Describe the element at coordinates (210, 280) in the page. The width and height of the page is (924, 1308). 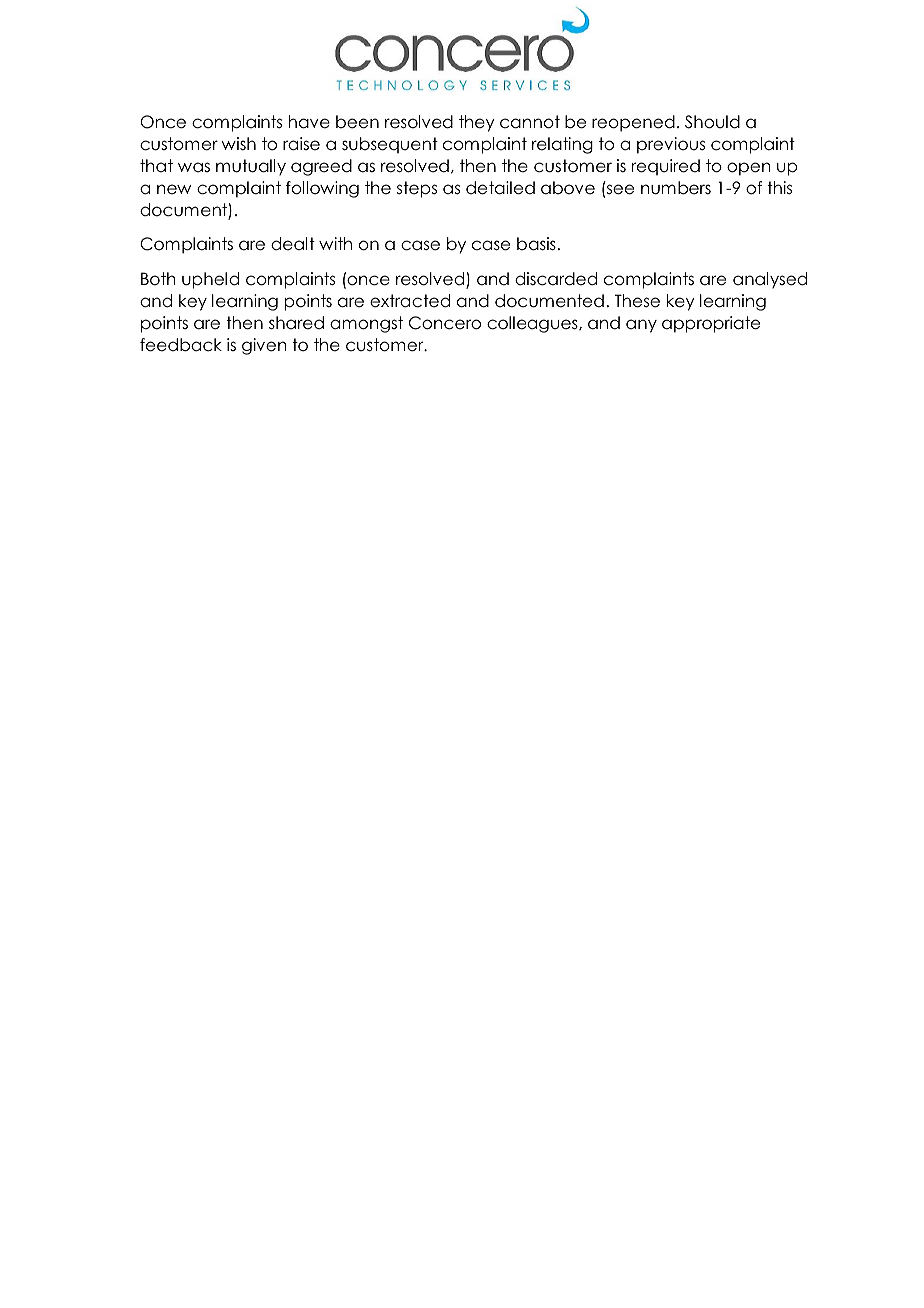
I see `upheld` at that location.
